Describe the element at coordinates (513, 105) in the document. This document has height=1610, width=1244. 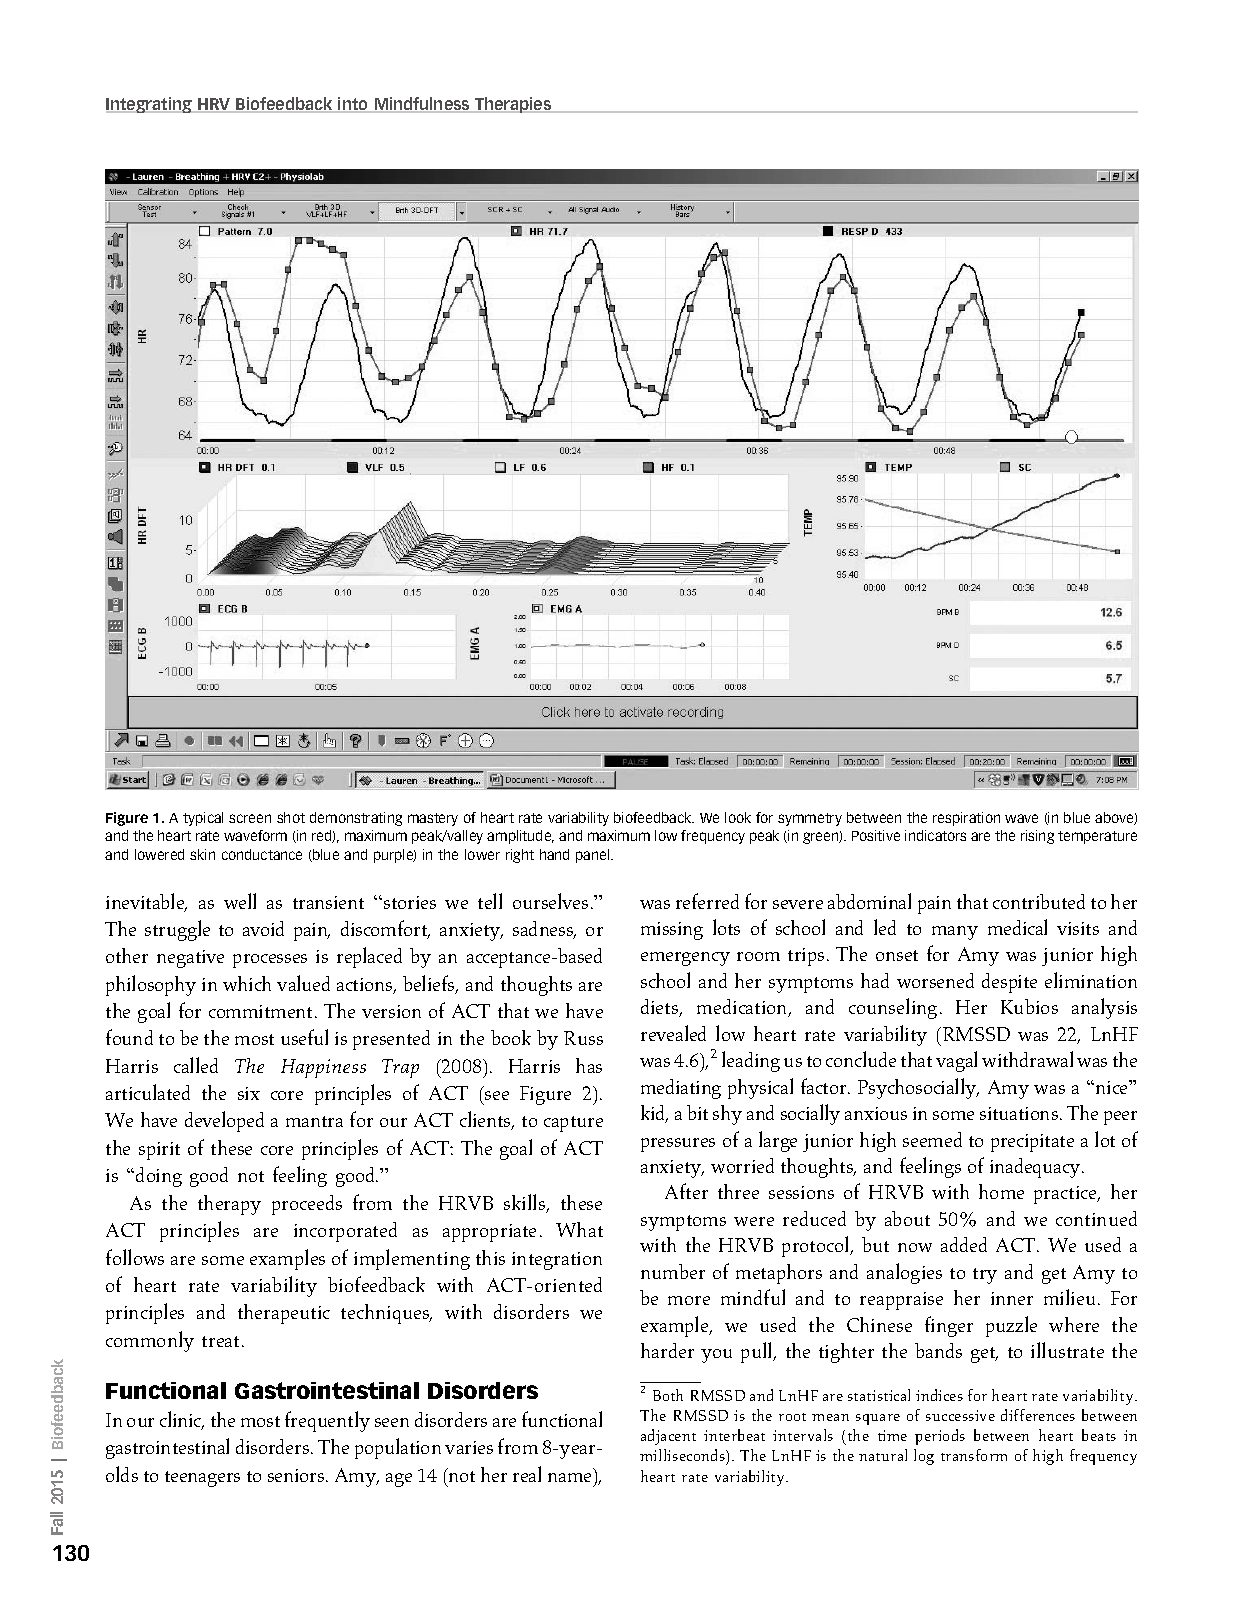
I see `Therapies` at that location.
